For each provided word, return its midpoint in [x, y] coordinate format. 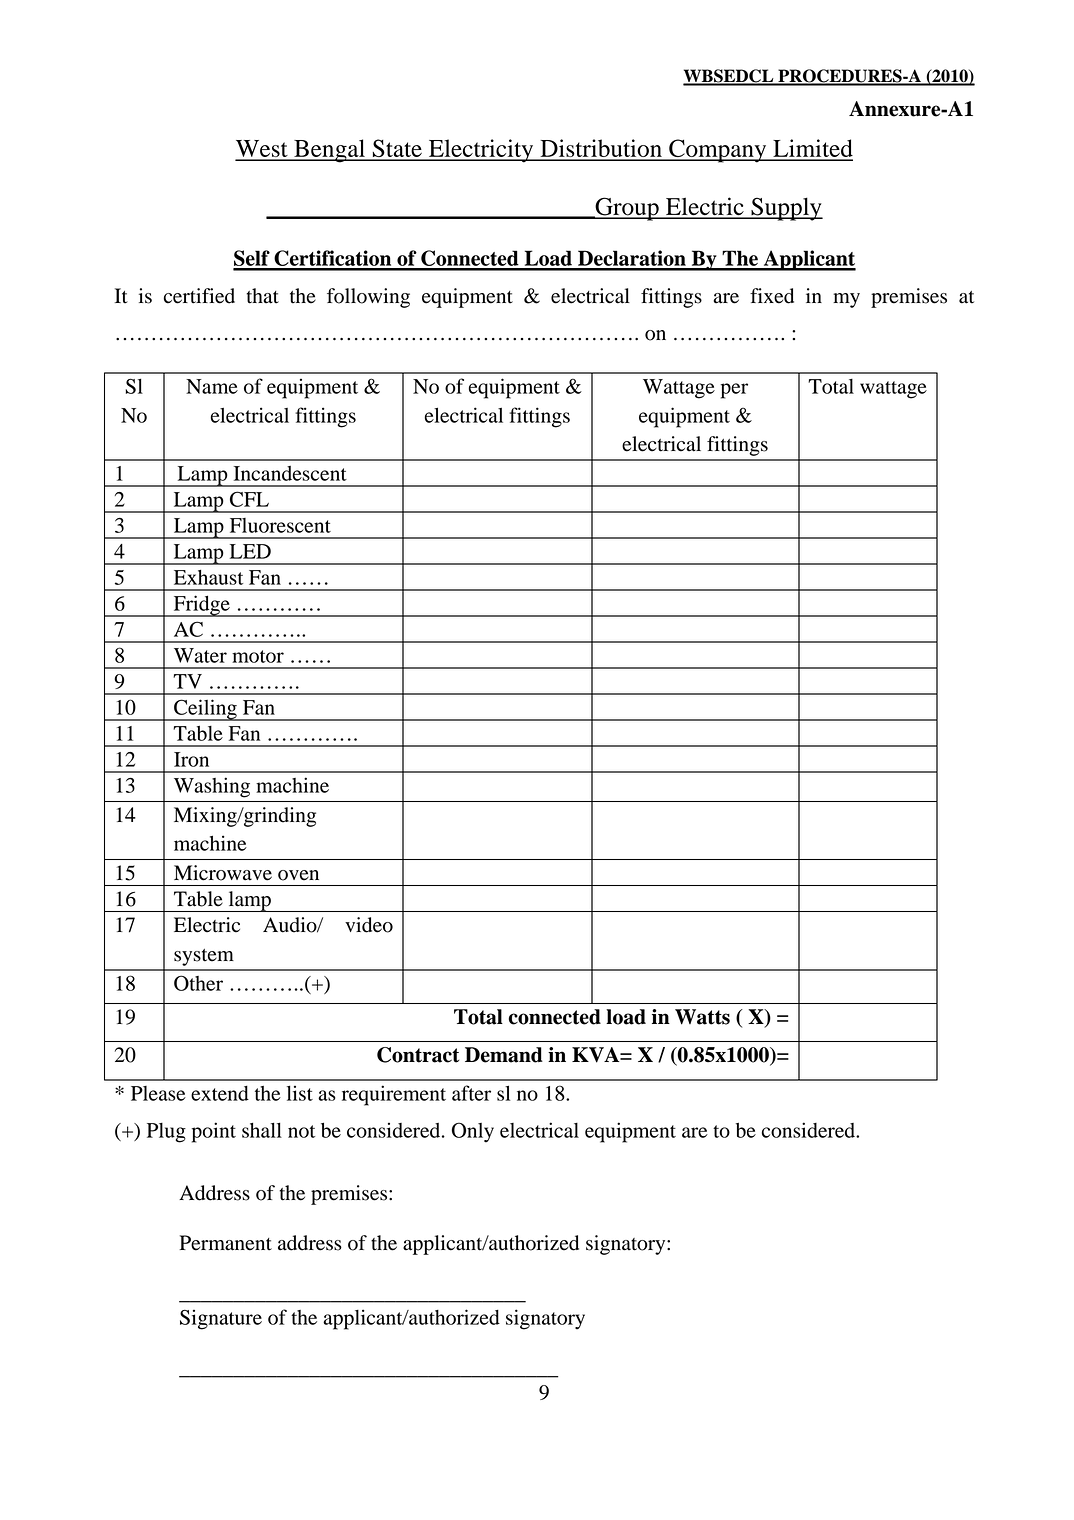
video [369, 925]
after [471, 1093]
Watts [702, 1017]
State [397, 149]
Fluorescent [280, 525]
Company [718, 151]
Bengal [329, 151]
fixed [772, 296]
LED [250, 551]
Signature [221, 1319]
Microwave [223, 873]
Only [473, 1132]
